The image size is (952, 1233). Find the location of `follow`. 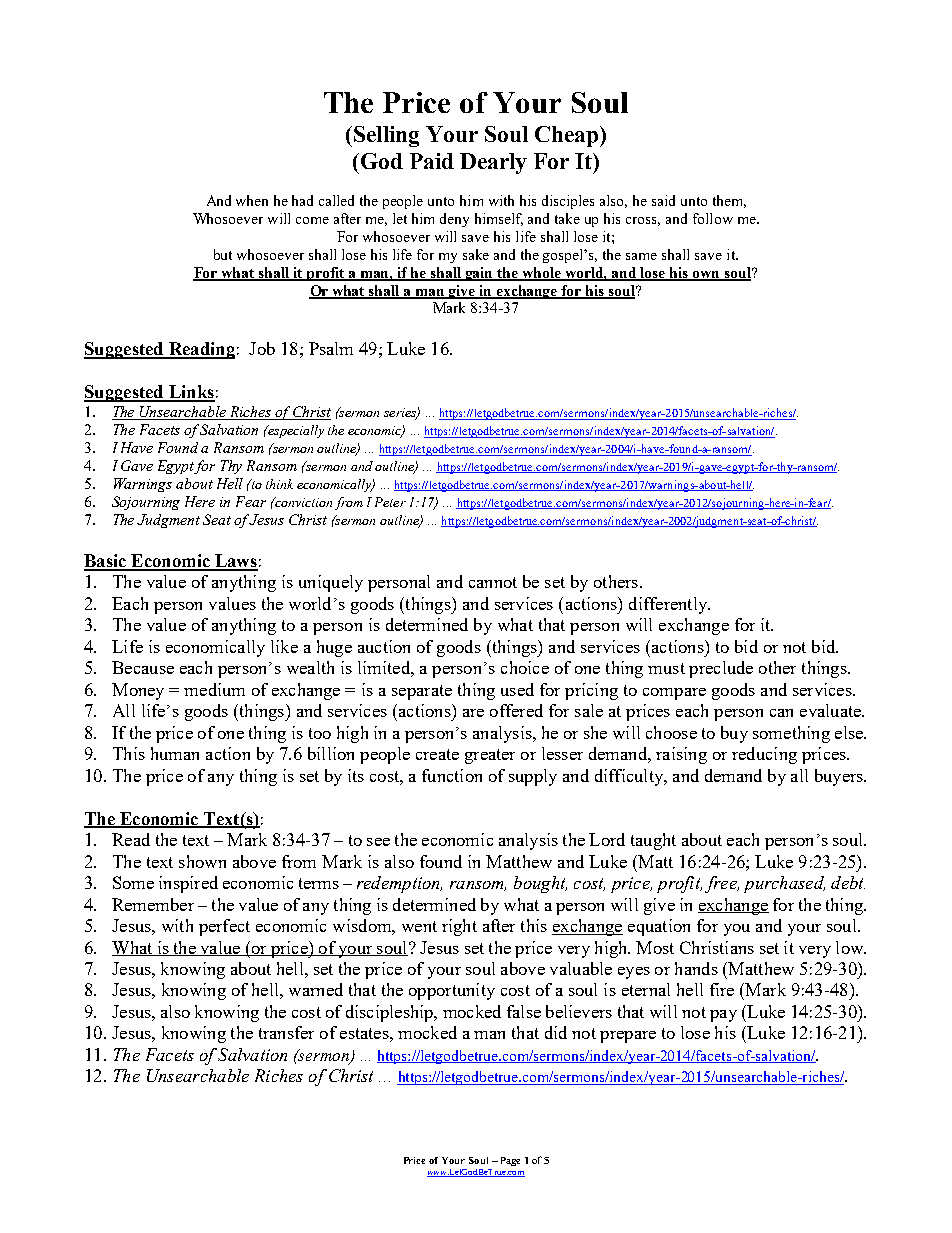

follow is located at coordinates (713, 218).
